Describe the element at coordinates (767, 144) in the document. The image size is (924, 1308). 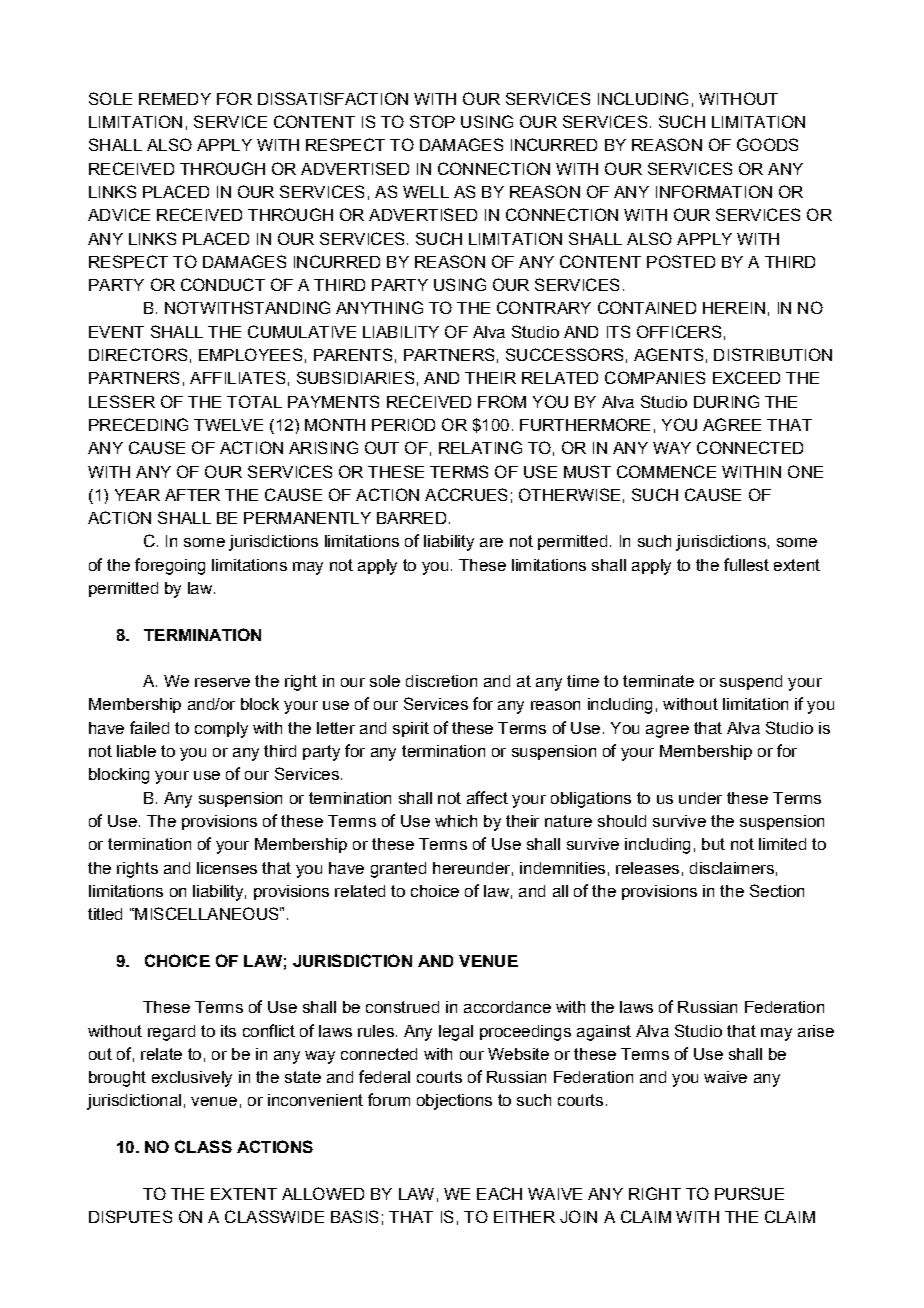
I see `GOODS` at that location.
